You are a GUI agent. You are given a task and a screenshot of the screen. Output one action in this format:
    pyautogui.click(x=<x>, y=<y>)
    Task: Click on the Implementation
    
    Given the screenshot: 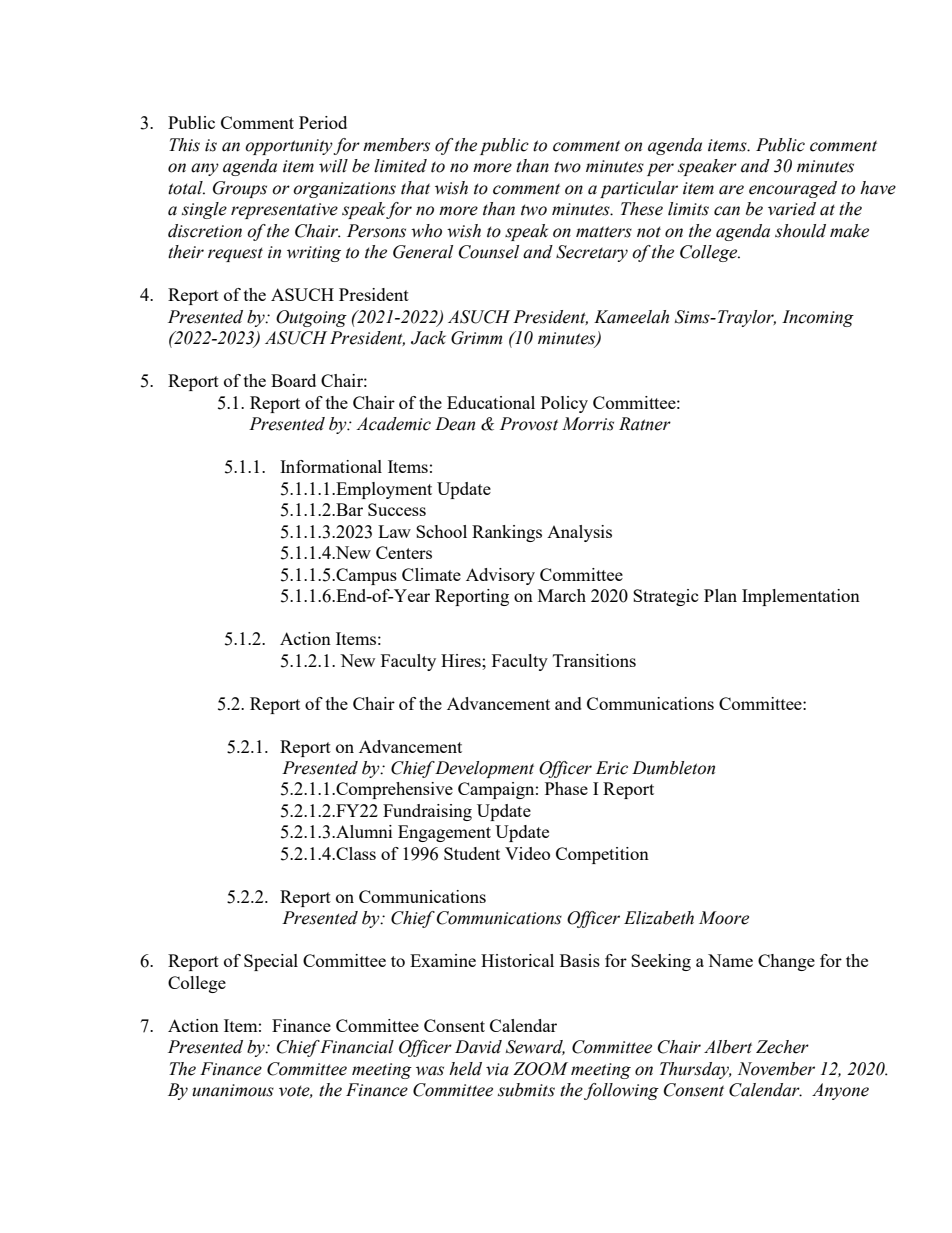 What is the action you would take?
    pyautogui.click(x=801, y=597)
